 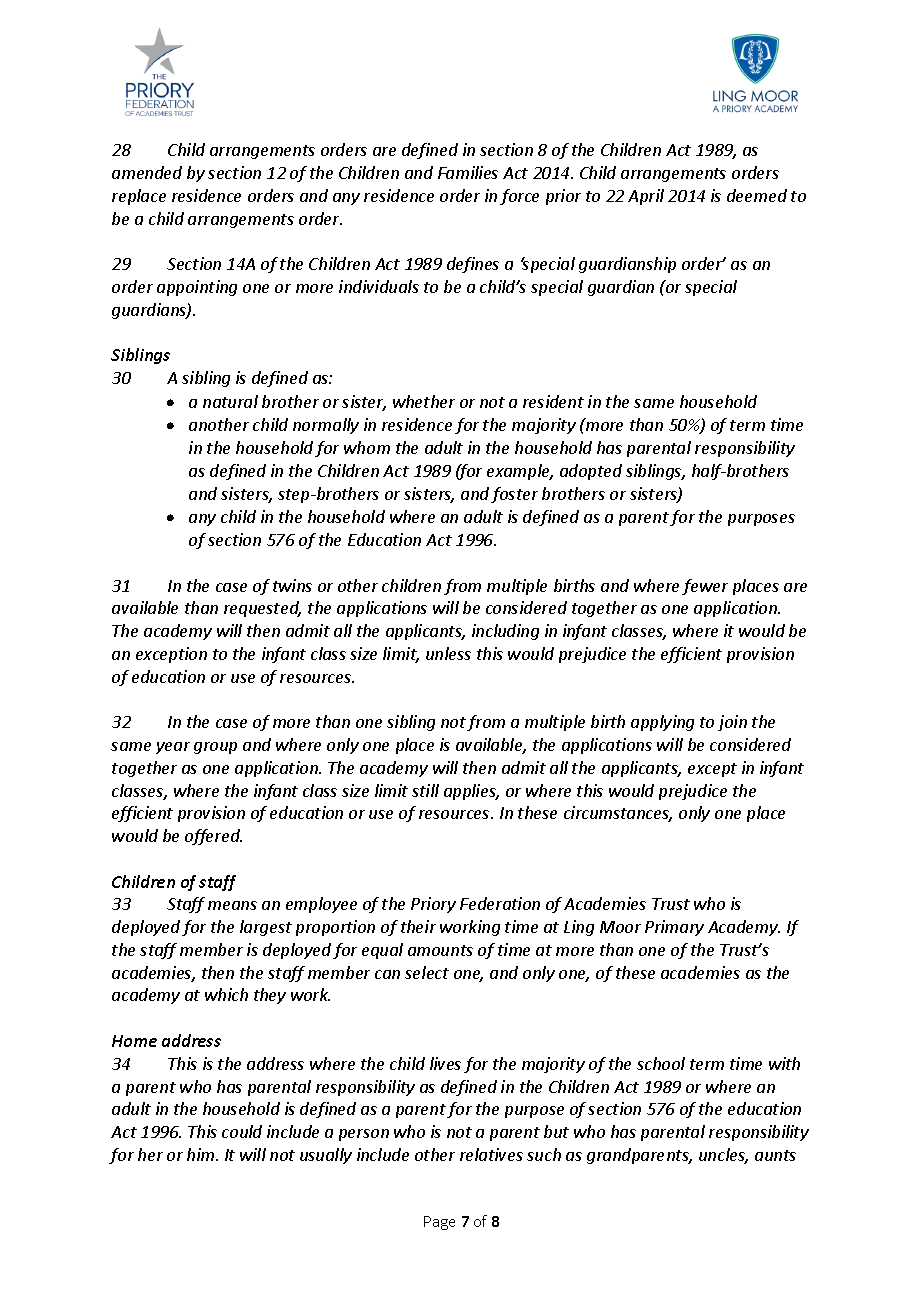 I want to click on amended, so click(x=147, y=172).
